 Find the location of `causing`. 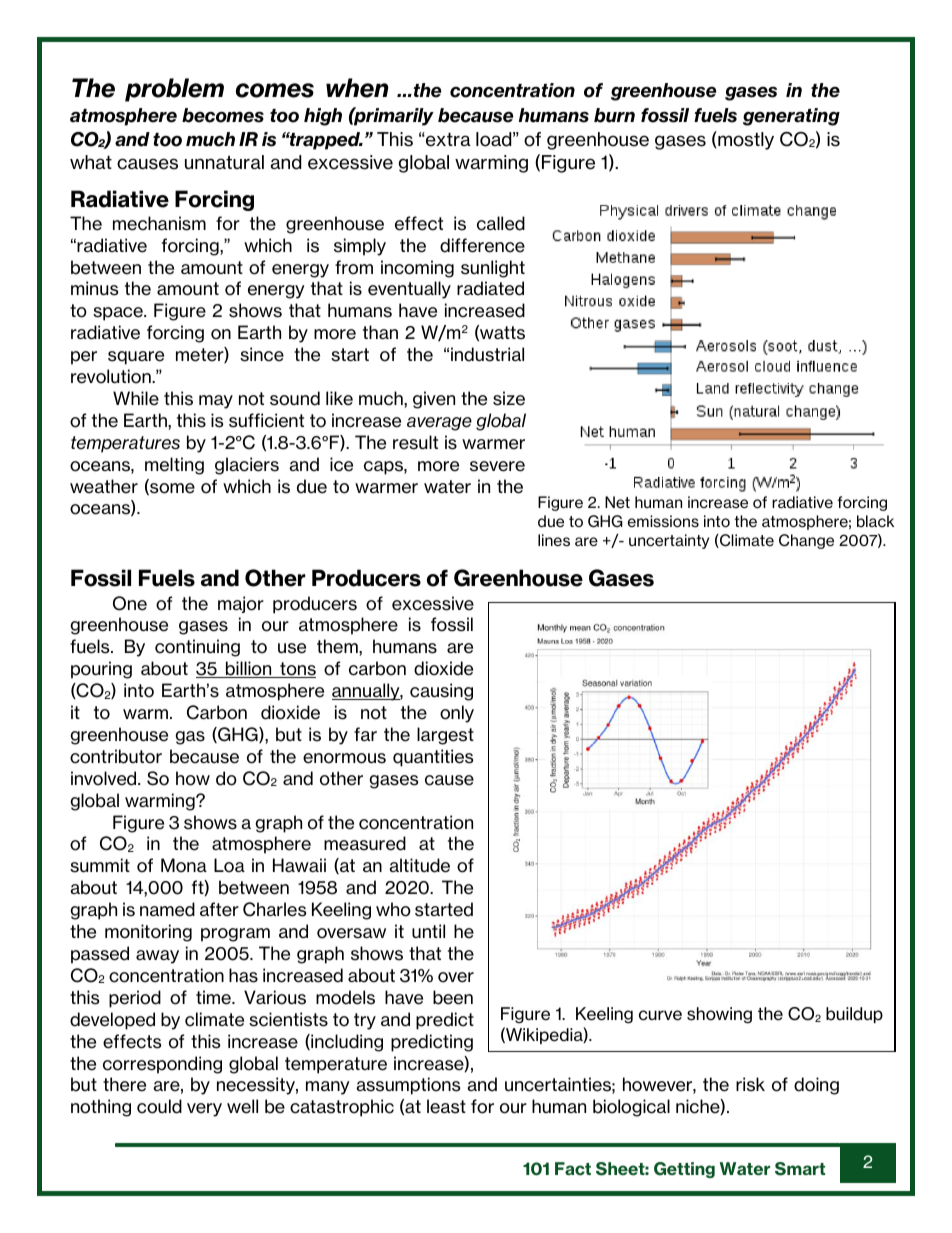

causing is located at coordinates (441, 692).
